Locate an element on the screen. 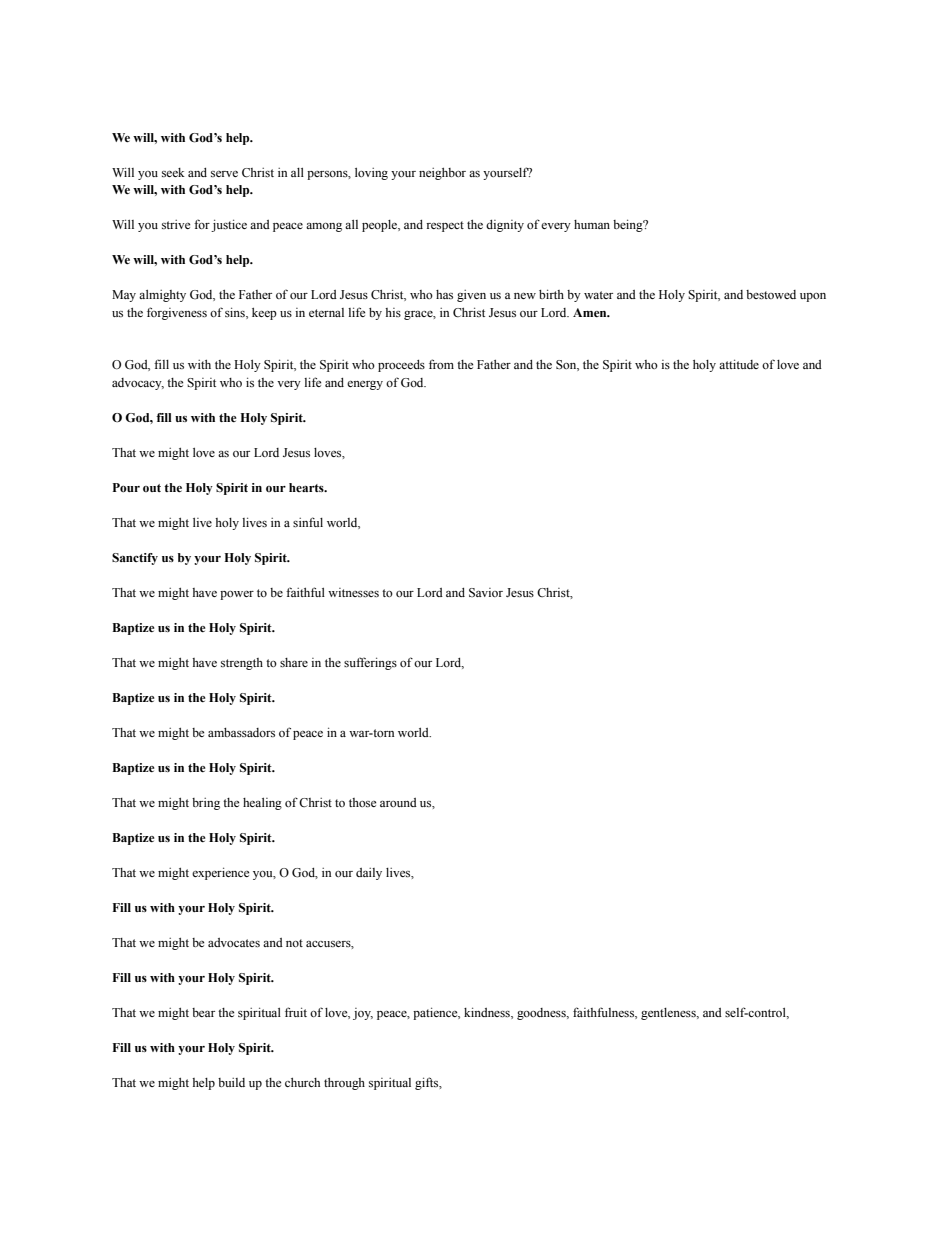  human is located at coordinates (592, 224).
